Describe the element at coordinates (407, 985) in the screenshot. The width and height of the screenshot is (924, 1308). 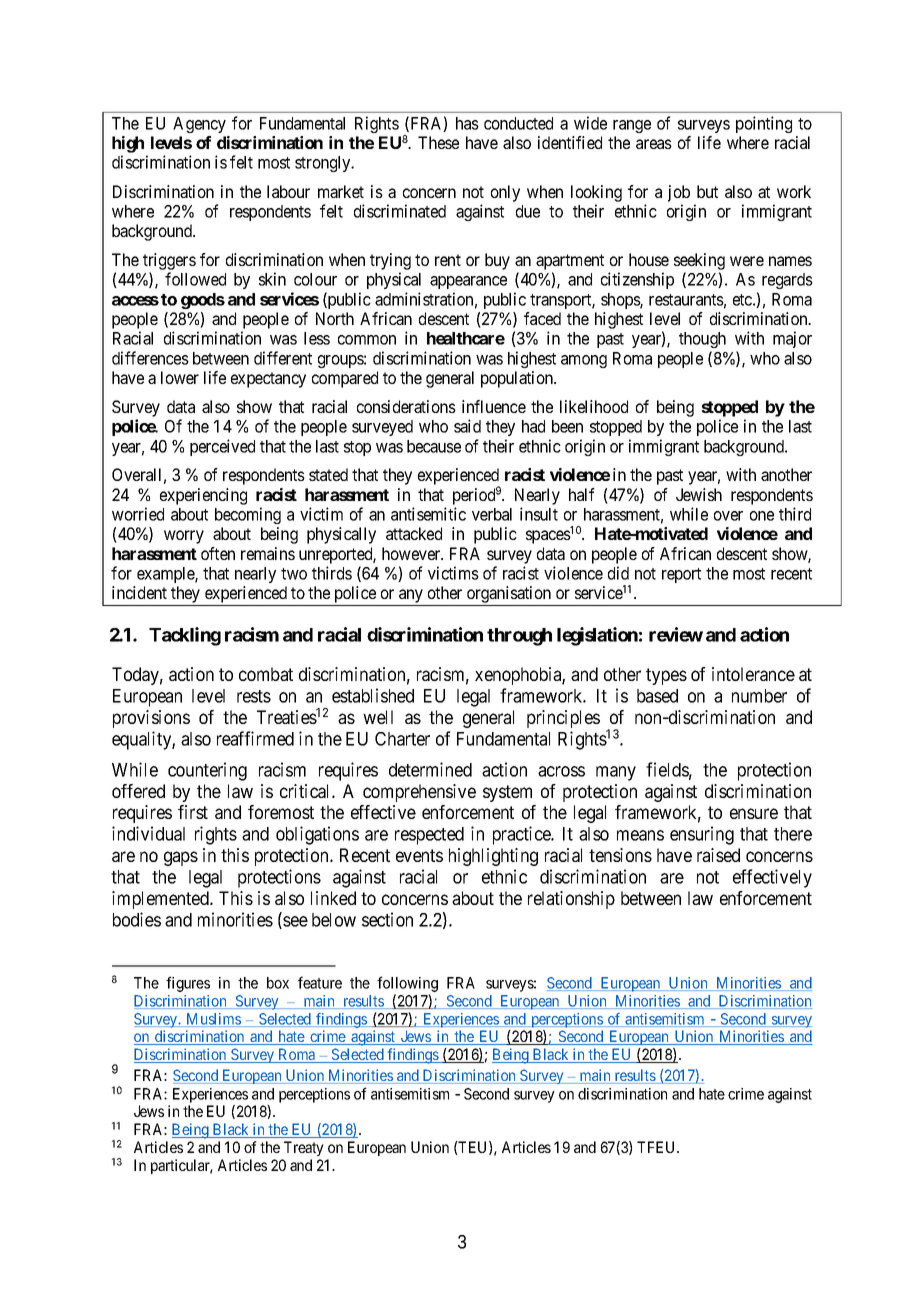
I see `following` at that location.
